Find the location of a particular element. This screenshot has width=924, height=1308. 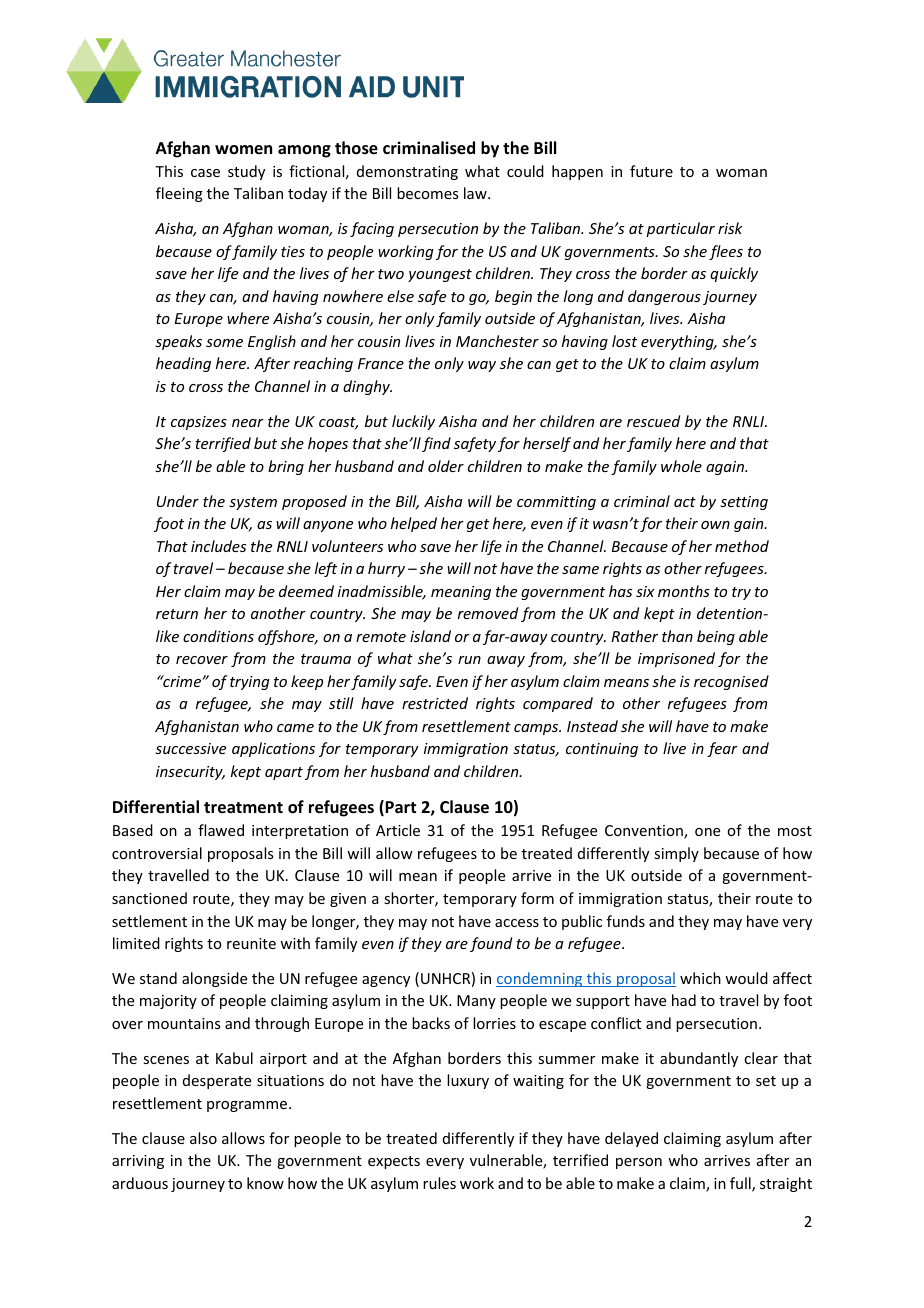

also is located at coordinates (203, 1138).
